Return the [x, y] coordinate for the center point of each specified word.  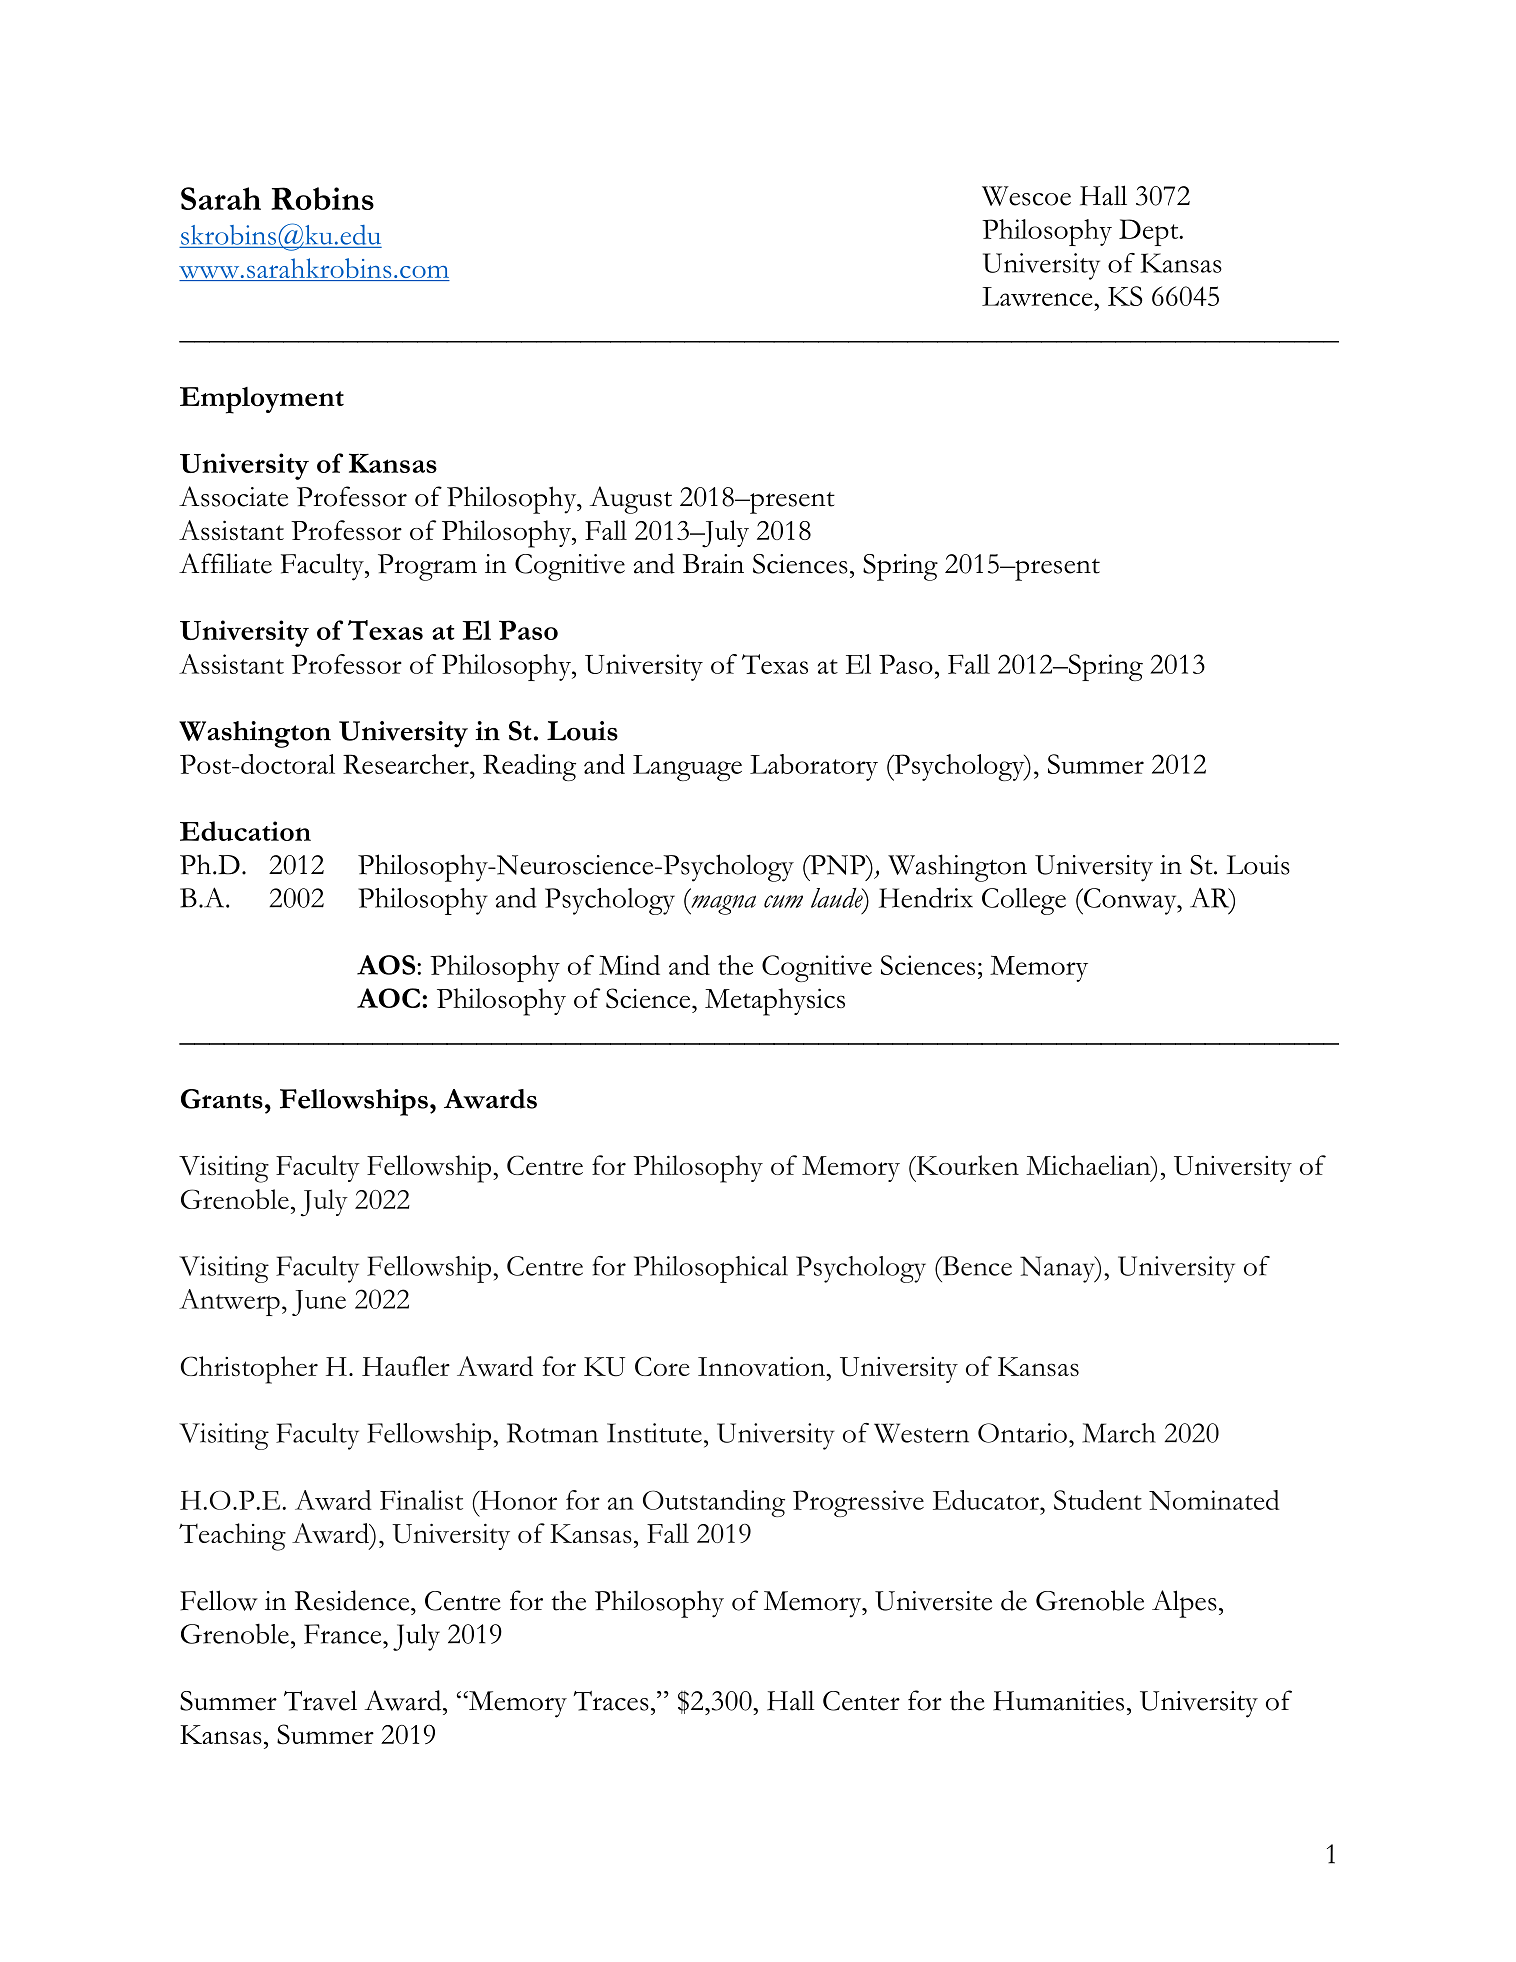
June [319, 1303]
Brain [713, 564]
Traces [611, 1701]
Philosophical [711, 1269]
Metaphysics [775, 1002]
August [631, 500]
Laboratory [814, 767]
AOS [387, 965]
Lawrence [1038, 296]
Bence [976, 1266]
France [344, 1634]
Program [427, 567]
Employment [262, 400]
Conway [1130, 901]
